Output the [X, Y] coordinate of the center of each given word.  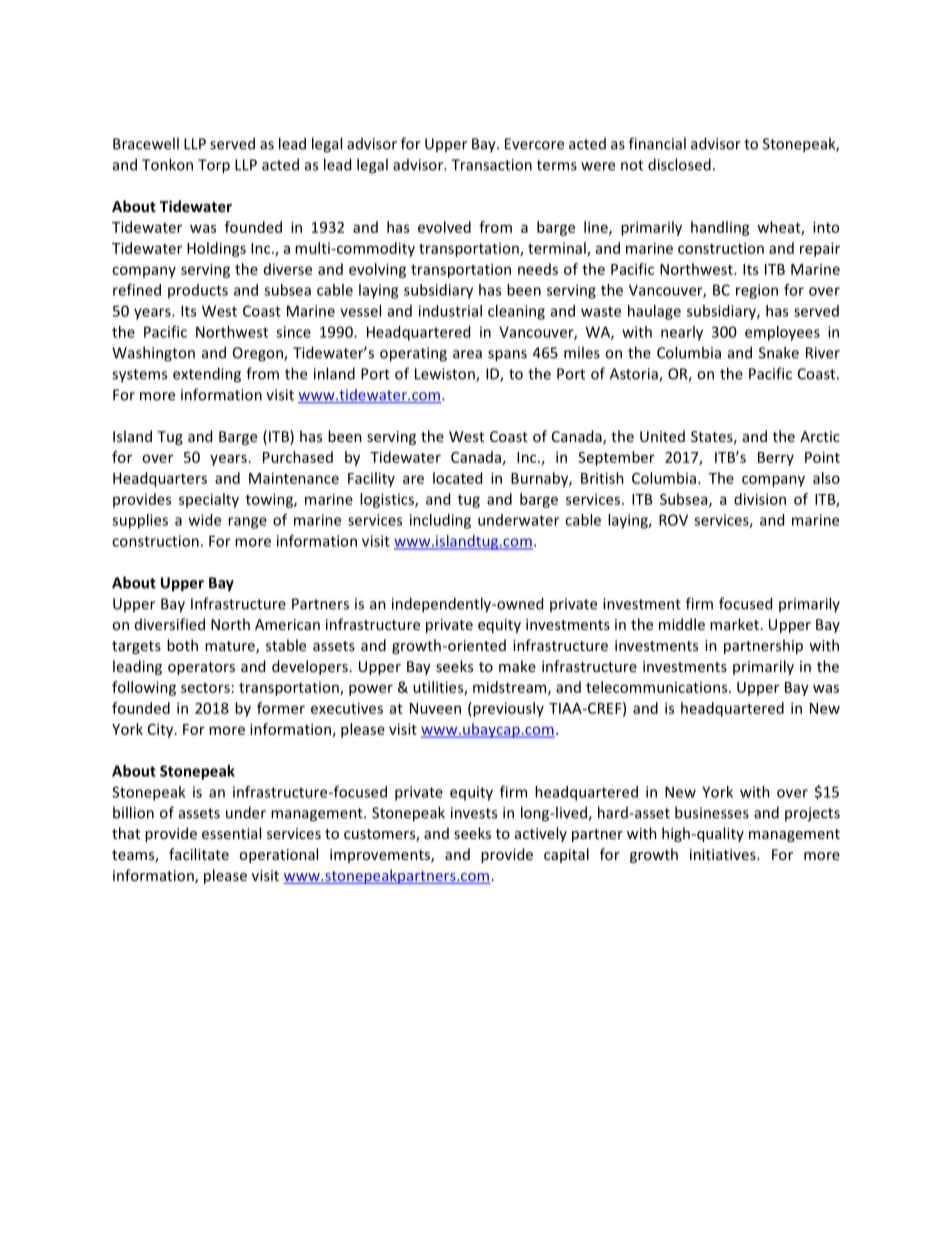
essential [231, 833]
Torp [214, 166]
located [457, 478]
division [760, 499]
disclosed [679, 164]
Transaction [491, 165]
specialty [209, 500]
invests [474, 813]
